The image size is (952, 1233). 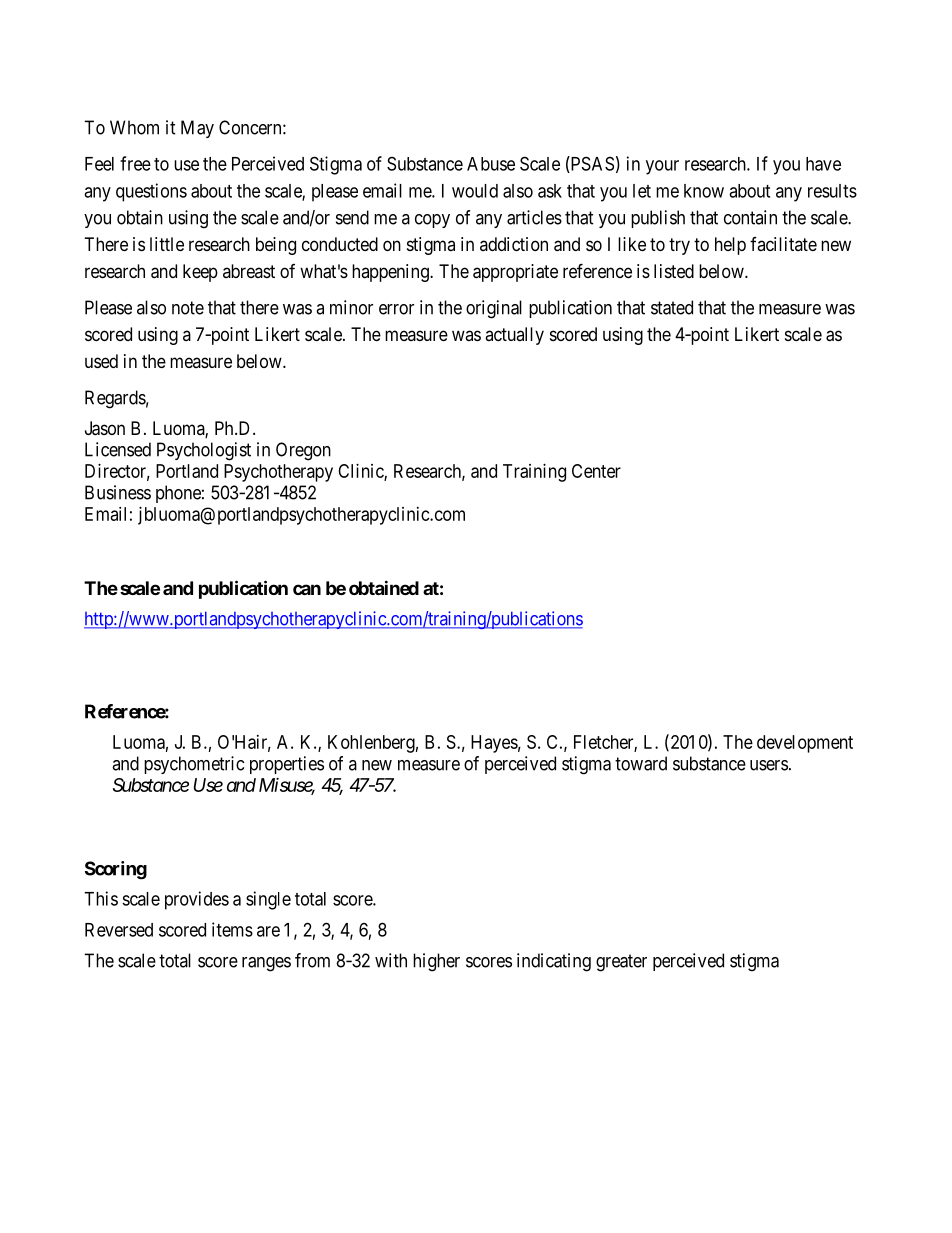 What do you see at coordinates (194, 765) in the screenshot?
I see `psychometric` at bounding box center [194, 765].
